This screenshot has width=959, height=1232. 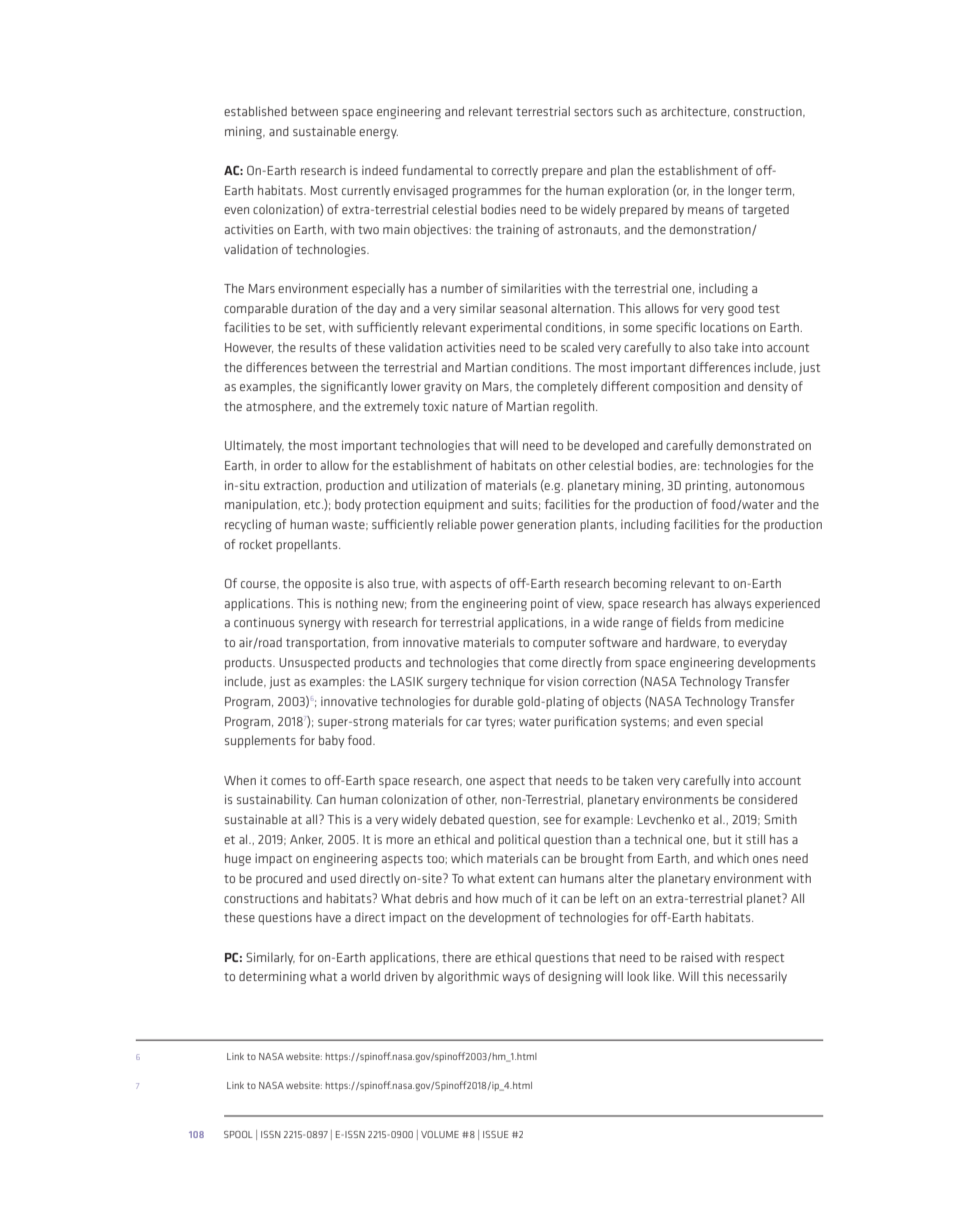 What do you see at coordinates (238, 1134) in the screenshot?
I see `SPOOL` at bounding box center [238, 1134].
